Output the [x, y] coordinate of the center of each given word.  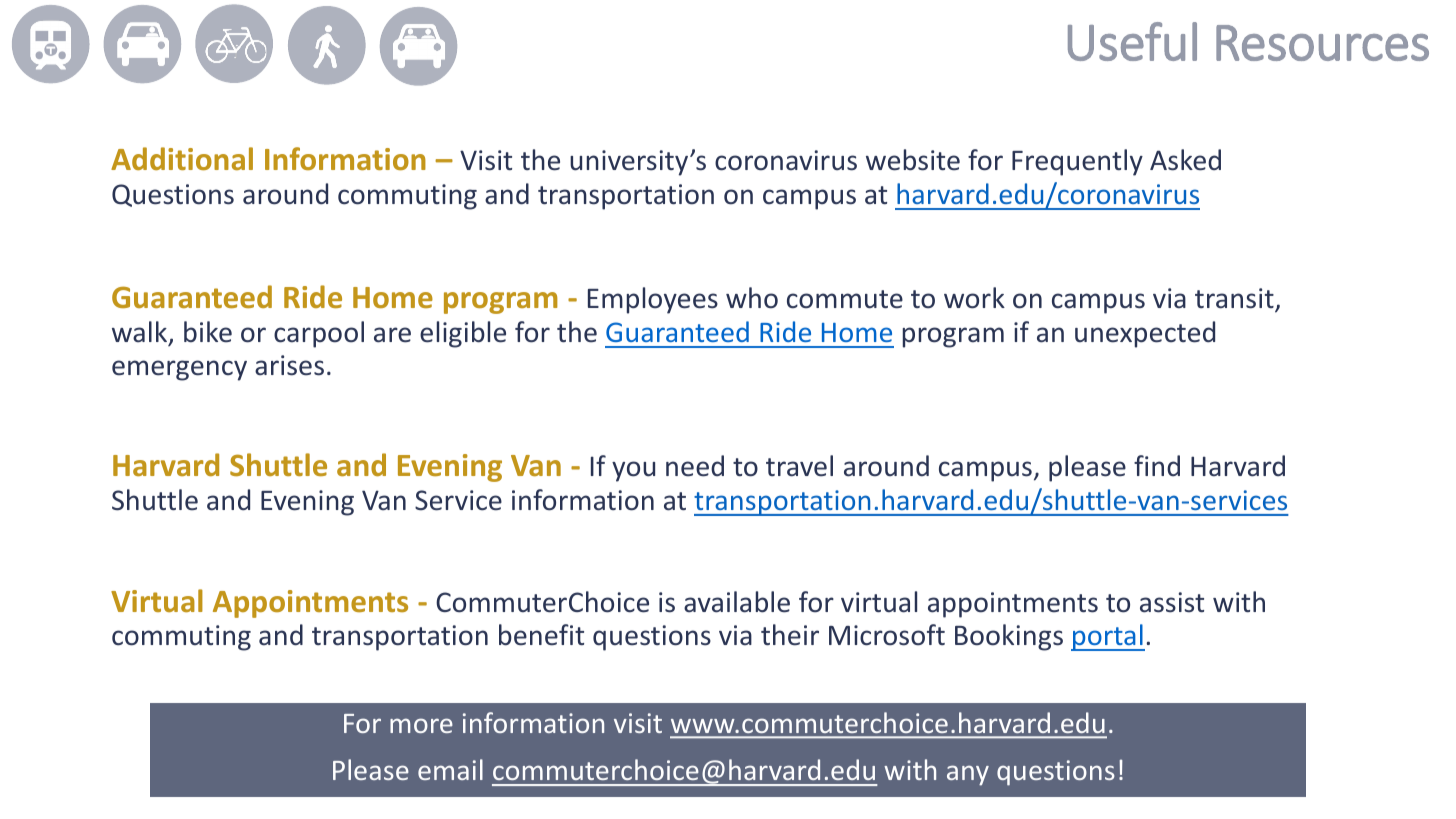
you [633, 471]
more [421, 725]
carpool [319, 334]
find [1157, 465]
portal [1108, 637]
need [695, 466]
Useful [1132, 41]
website [913, 160]
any [968, 775]
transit [1235, 300]
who [752, 298]
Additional [182, 158]
